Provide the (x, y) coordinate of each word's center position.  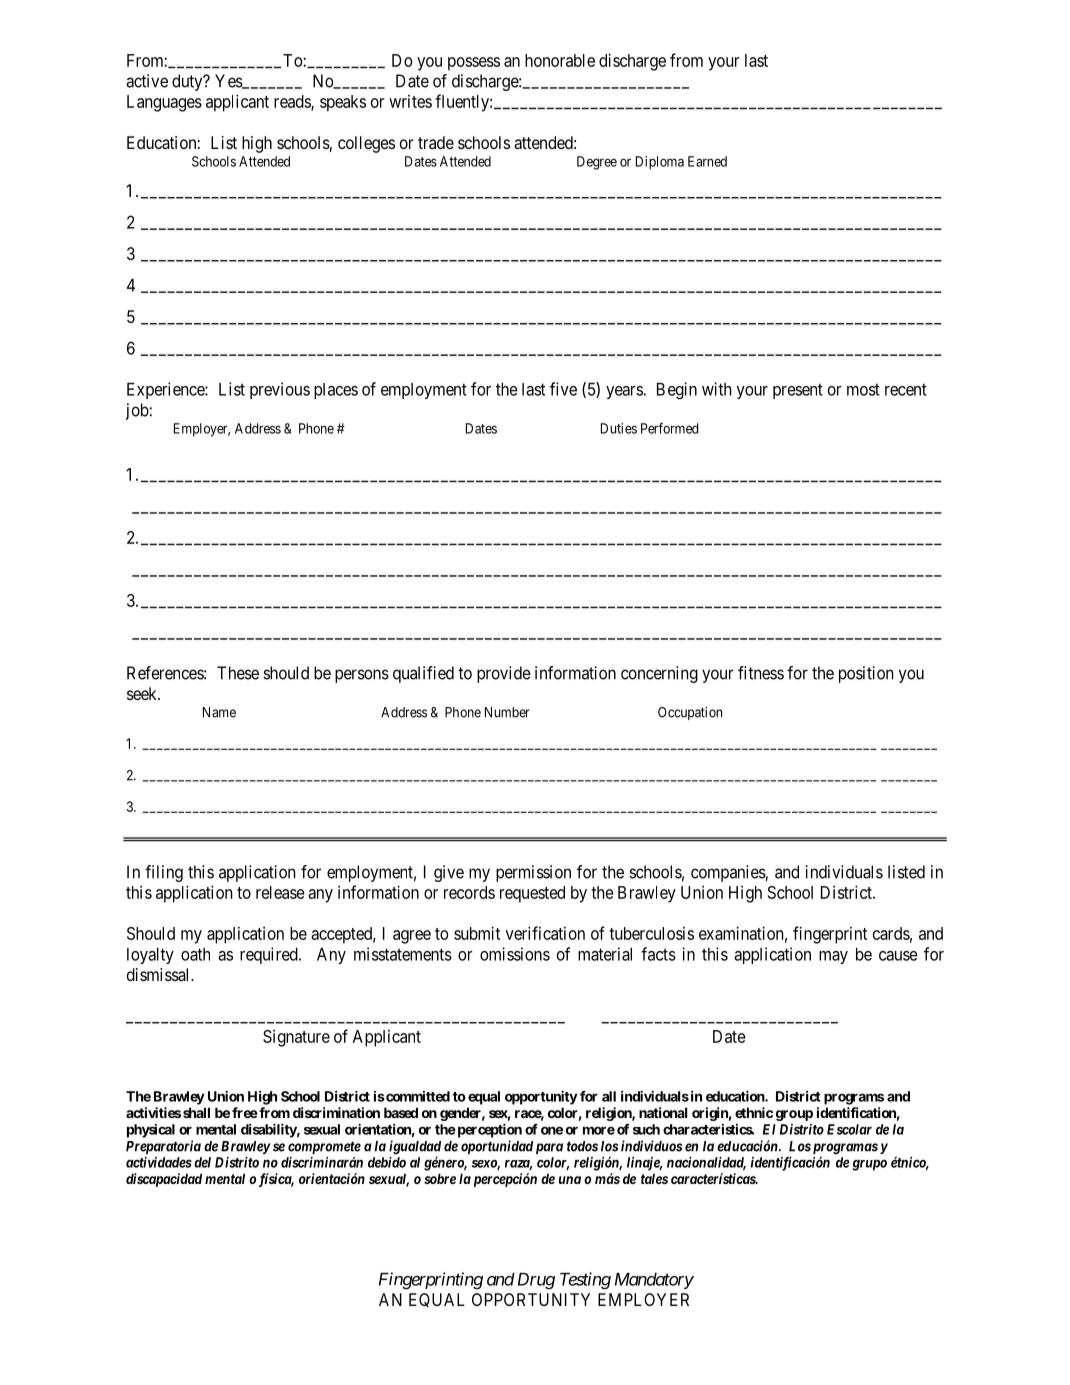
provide (504, 674)
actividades (159, 1162)
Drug (534, 1281)
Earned (707, 161)
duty (188, 82)
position (866, 674)
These (238, 673)
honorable (560, 60)
